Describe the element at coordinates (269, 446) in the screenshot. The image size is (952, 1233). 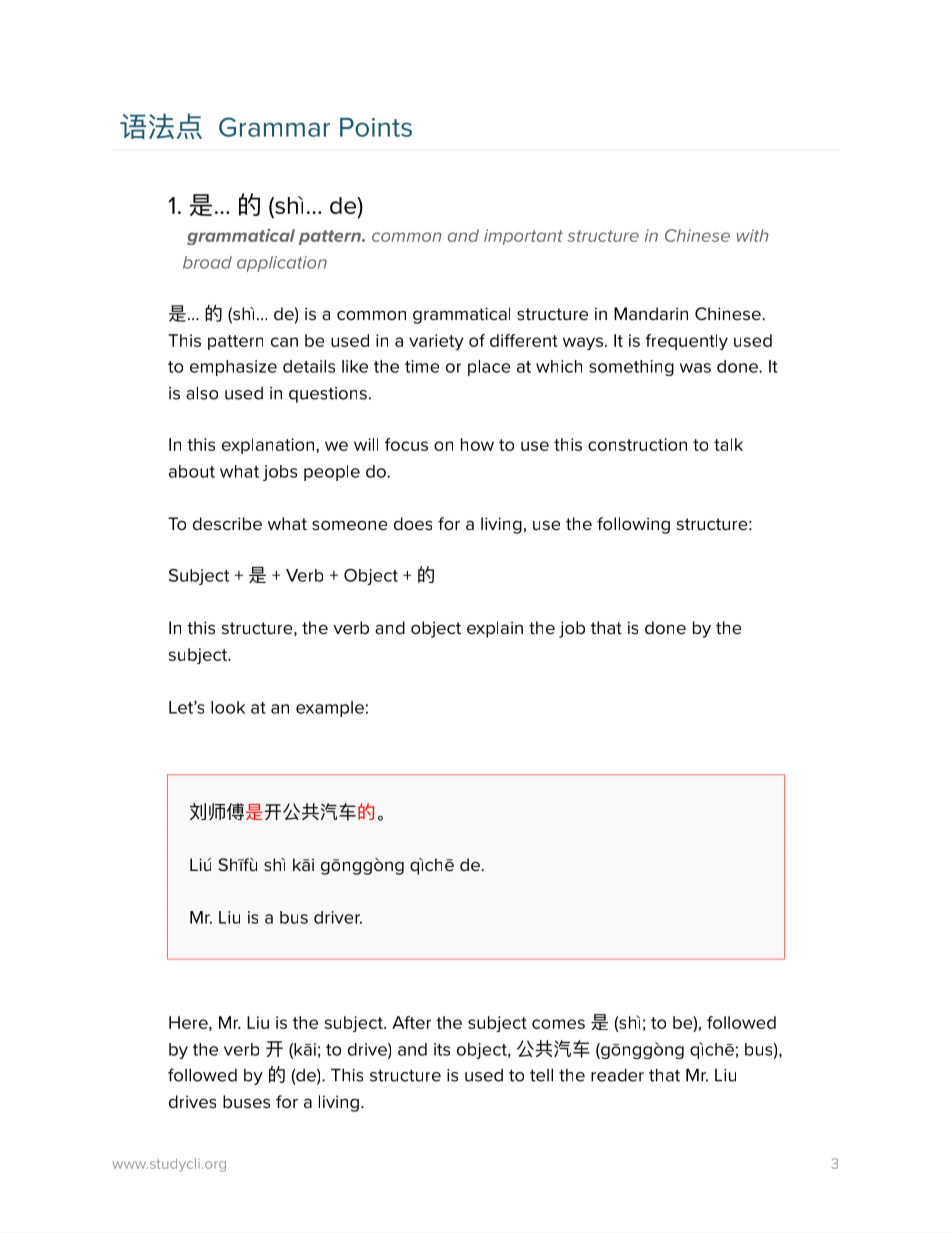
I see `explanation` at that location.
